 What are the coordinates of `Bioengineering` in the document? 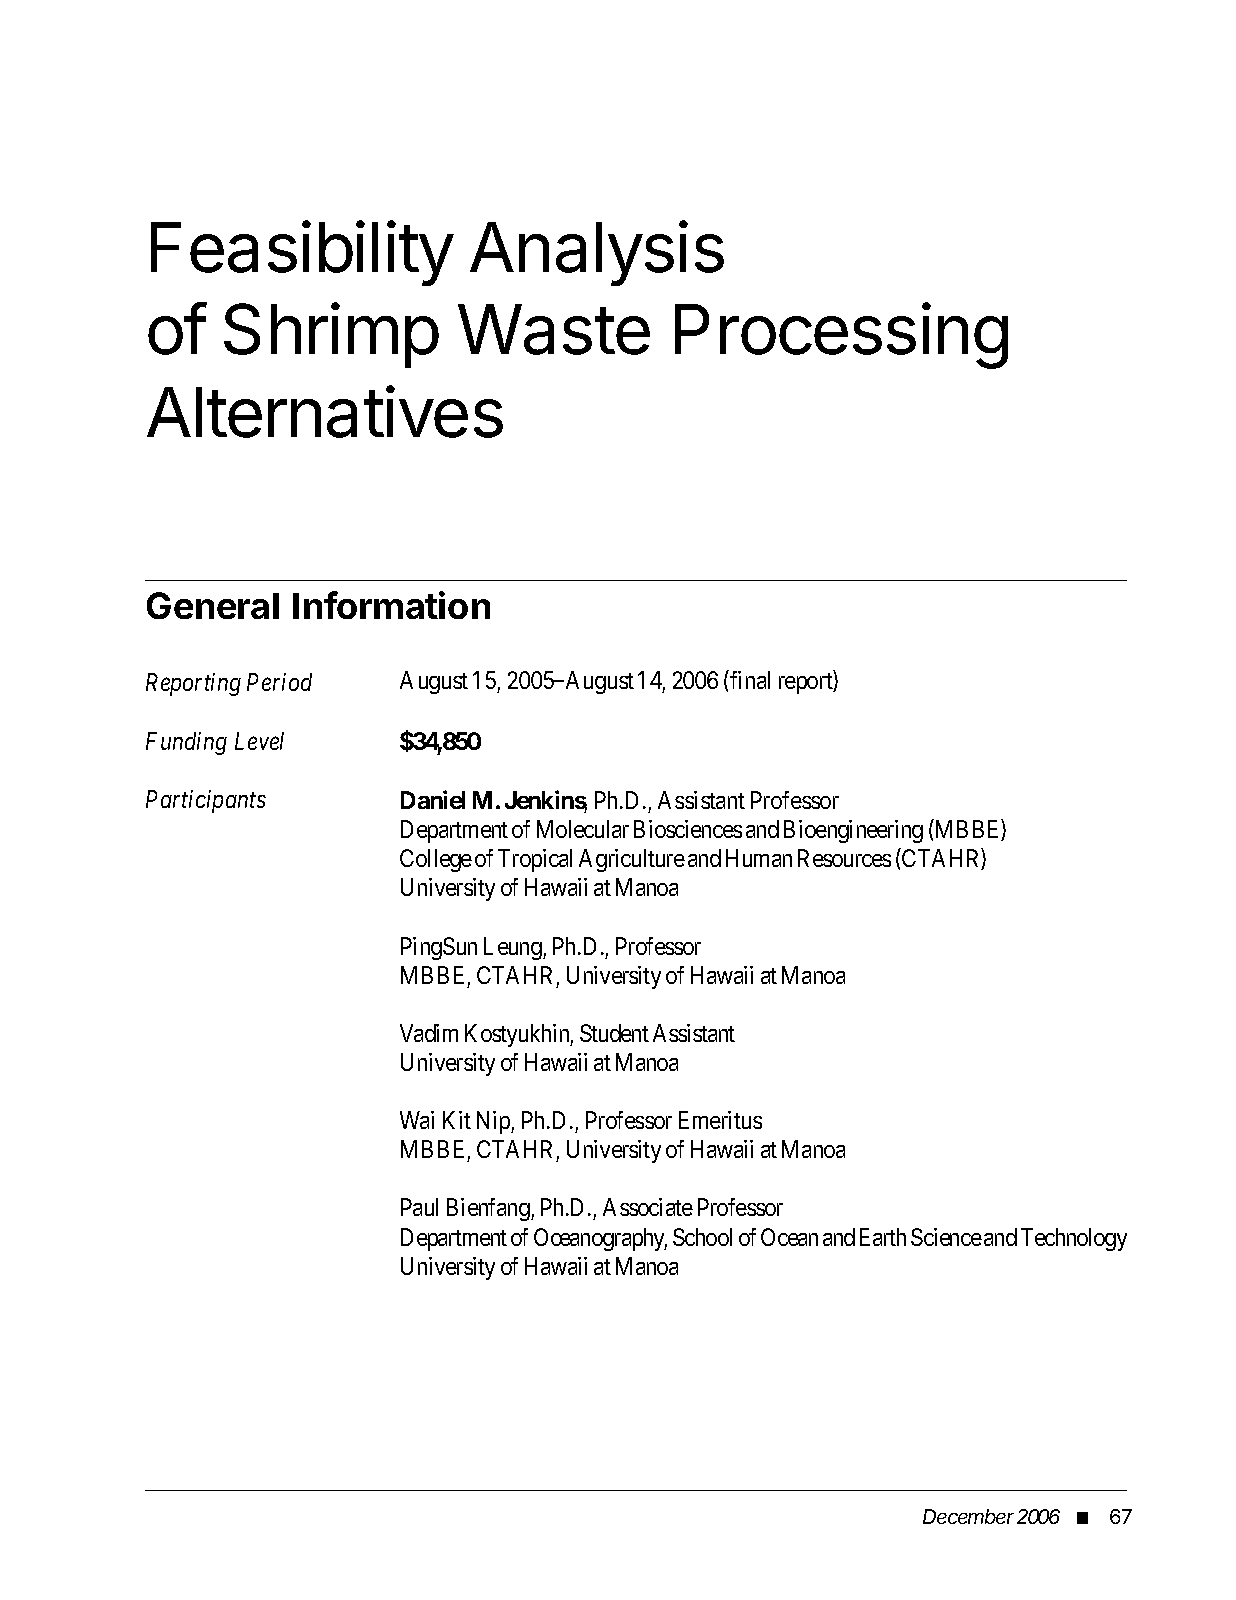 It's located at (853, 831).
